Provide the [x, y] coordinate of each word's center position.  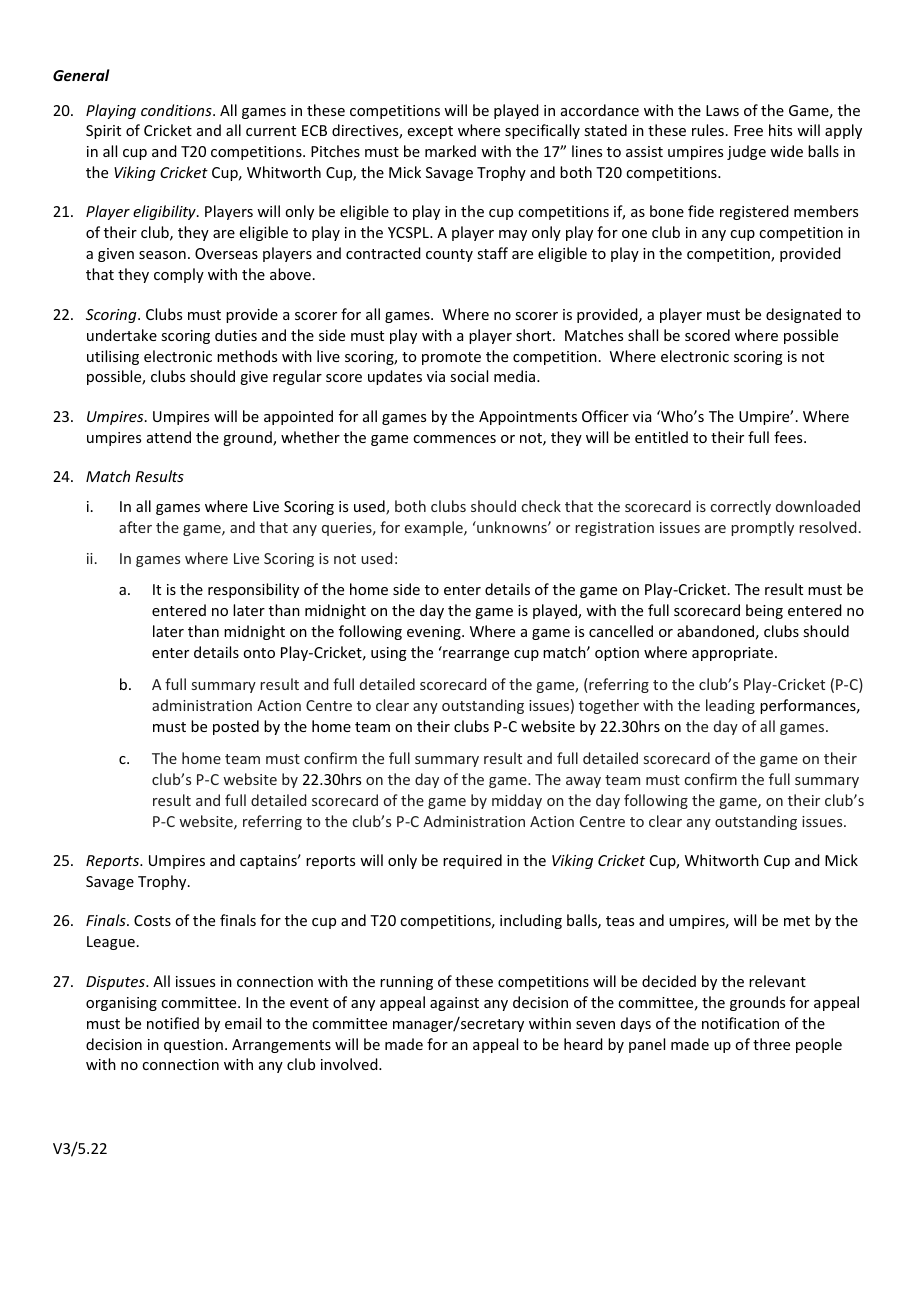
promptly [762, 528]
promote [451, 358]
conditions [177, 110]
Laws [722, 110]
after [135, 527]
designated [803, 315]
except [430, 132]
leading [730, 706]
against [454, 1004]
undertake [122, 335]
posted [236, 727]
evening [435, 633]
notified [173, 1023]
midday [517, 801]
